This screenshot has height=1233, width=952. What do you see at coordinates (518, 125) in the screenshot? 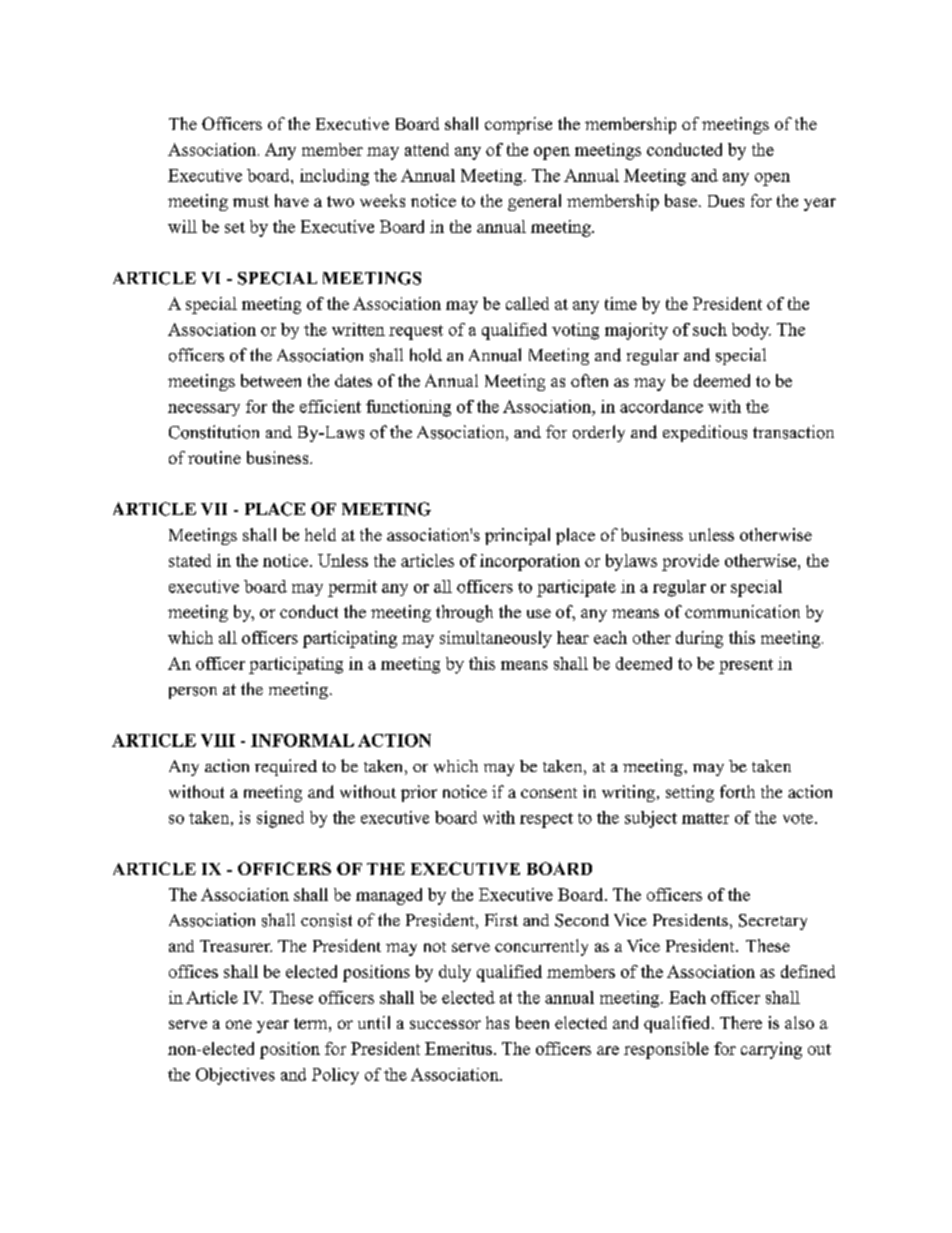
I see `comprise` at bounding box center [518, 125].
